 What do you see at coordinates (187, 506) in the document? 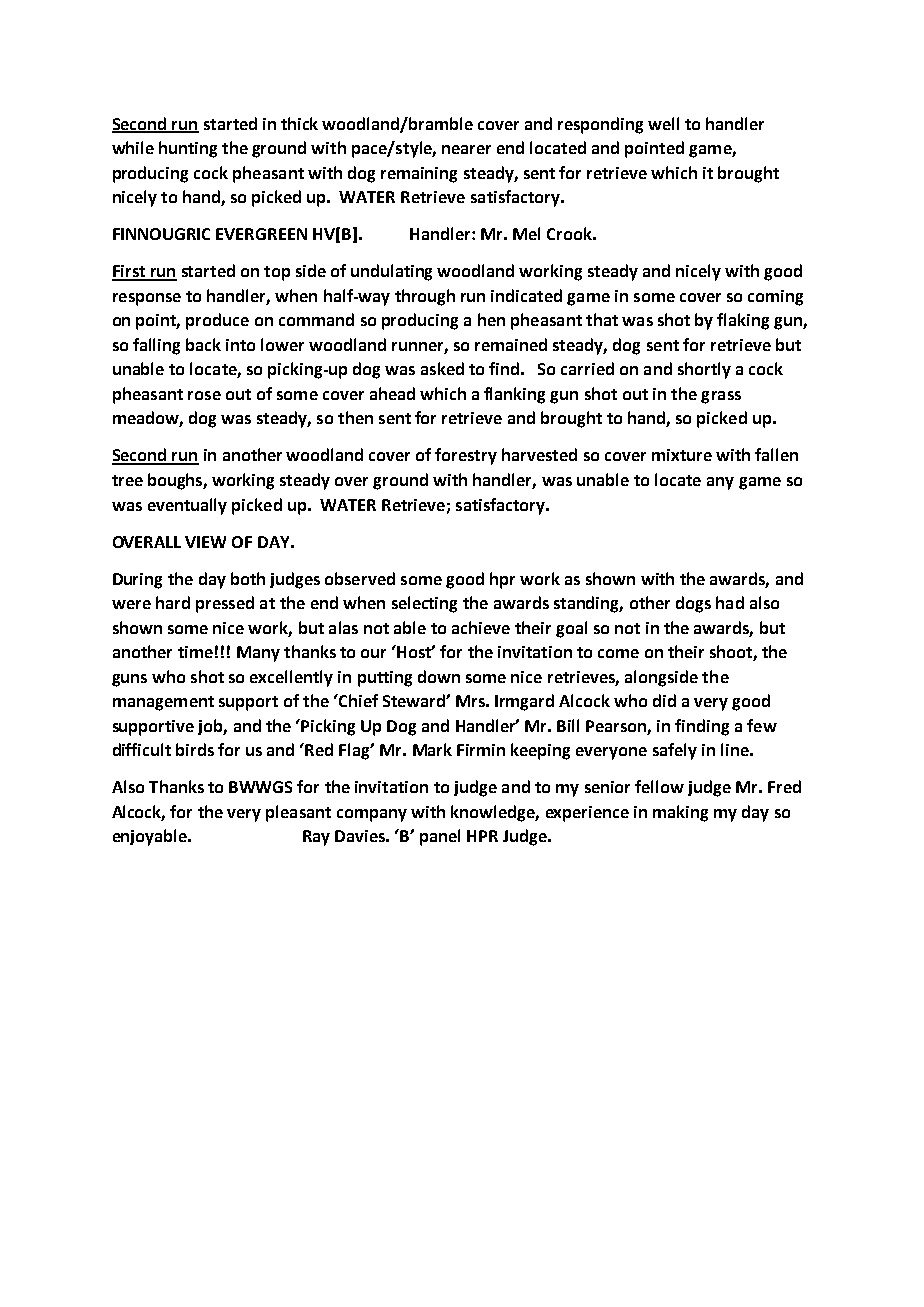
I see `eventually` at bounding box center [187, 506].
